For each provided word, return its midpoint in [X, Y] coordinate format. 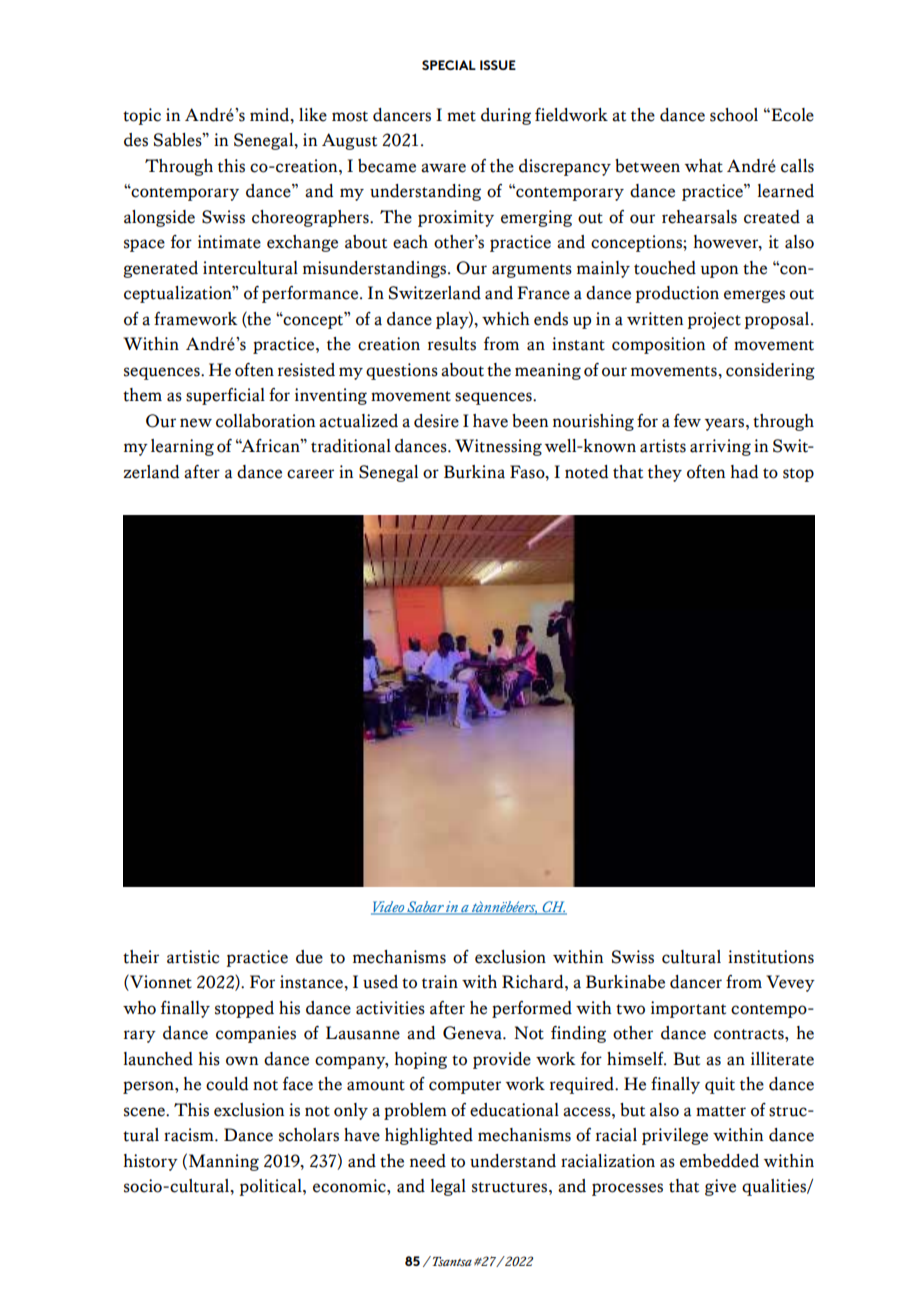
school [734, 115]
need [428, 1161]
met [461, 116]
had [744, 472]
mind [271, 115]
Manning [224, 1162]
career [310, 474]
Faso [528, 472]
